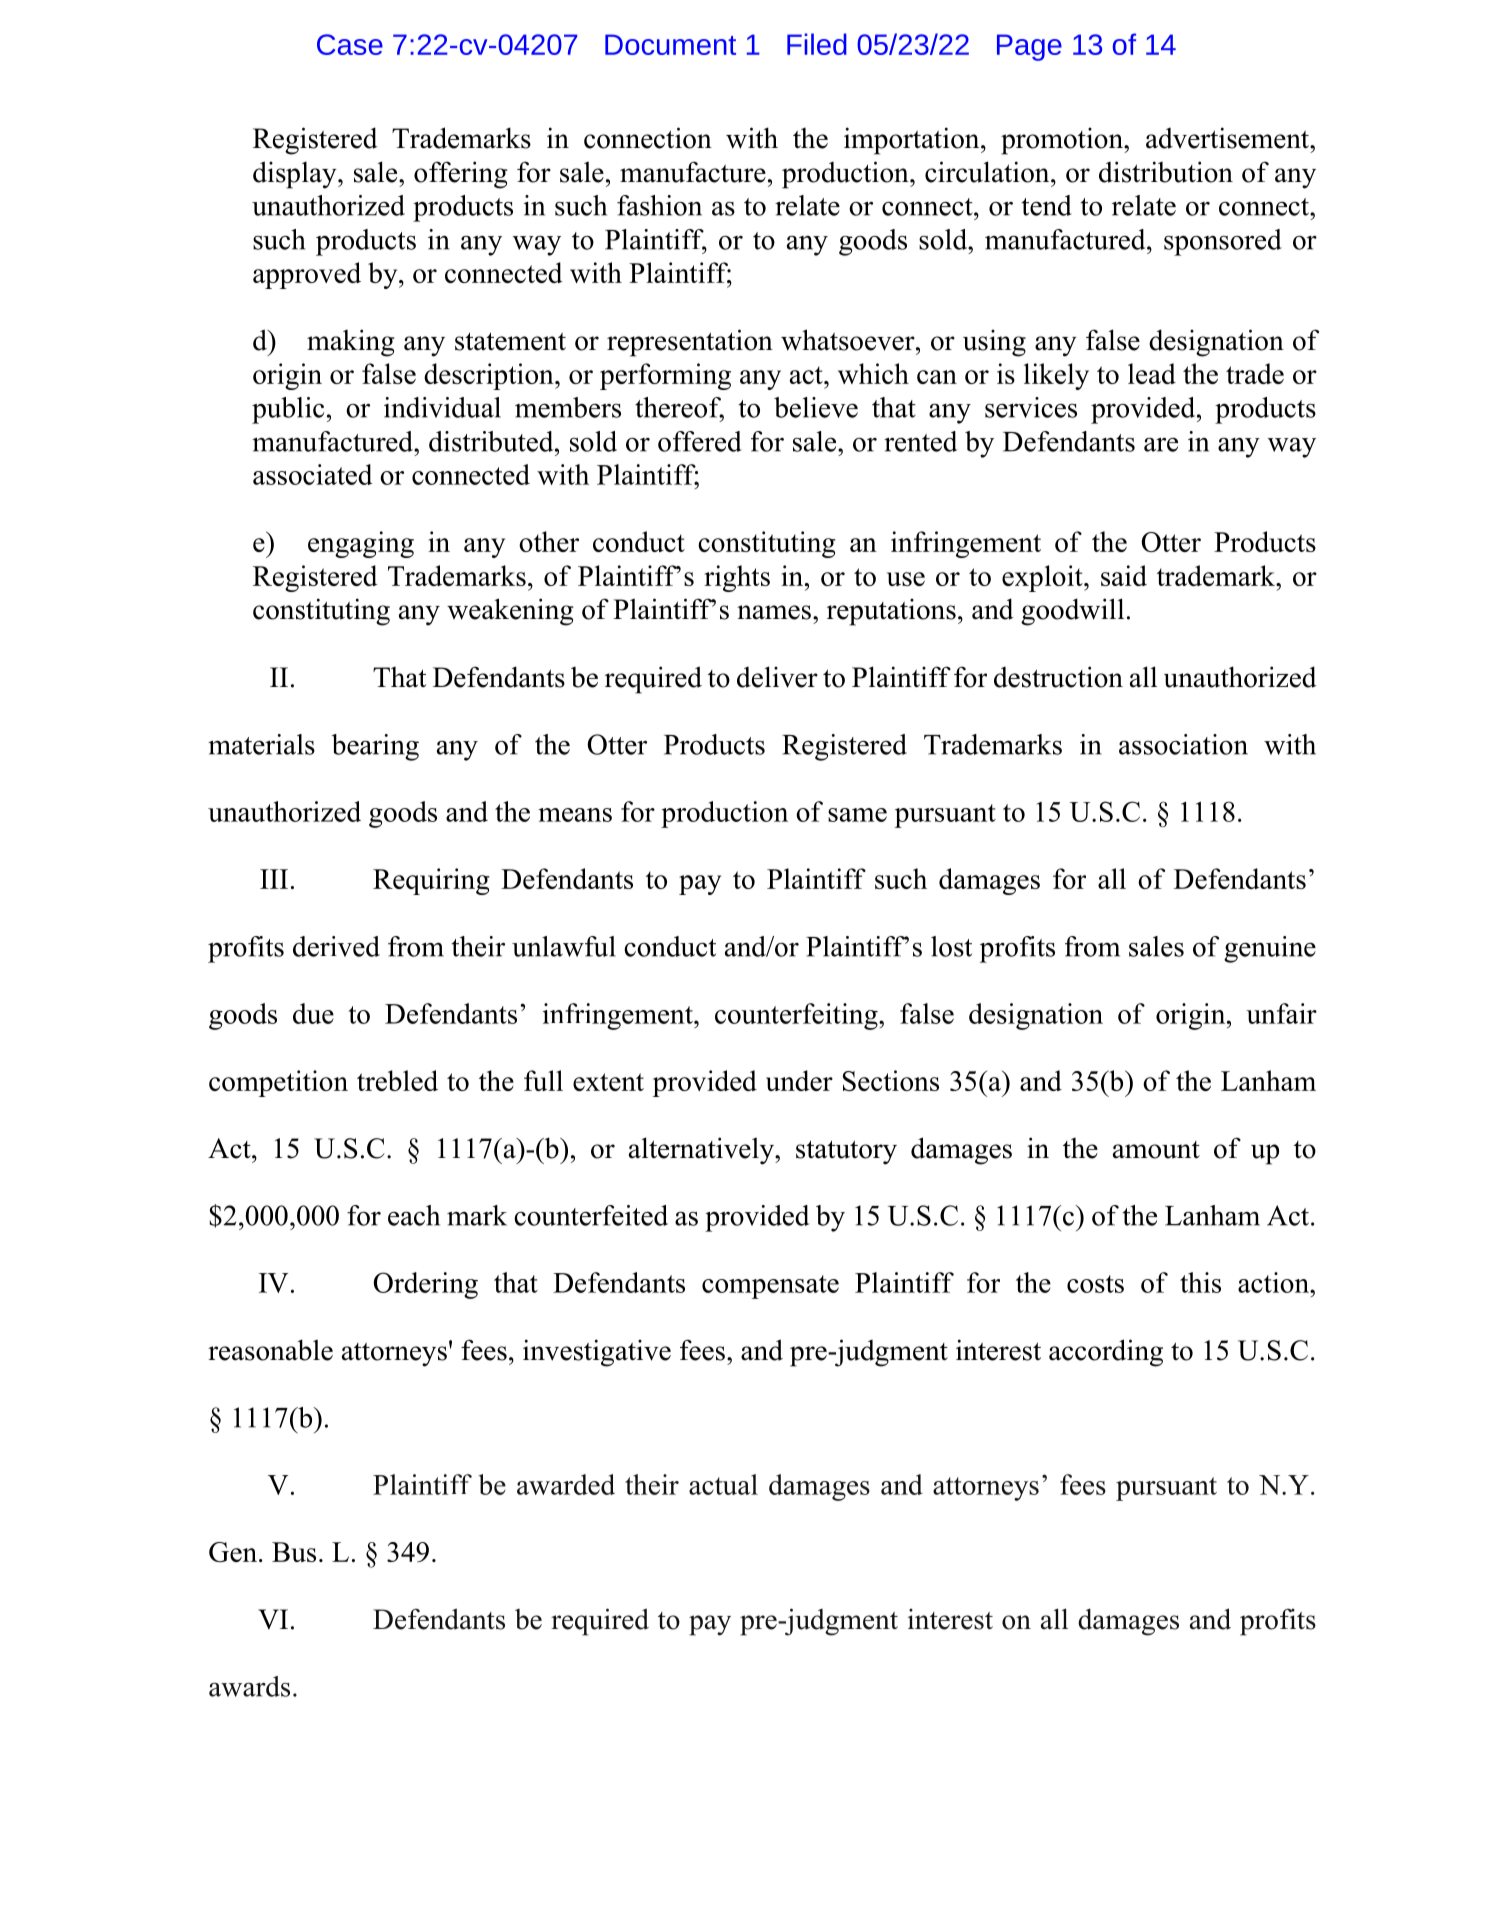  Describe the element at coordinates (797, 1016) in the screenshot. I see `counterfeiting` at that location.
